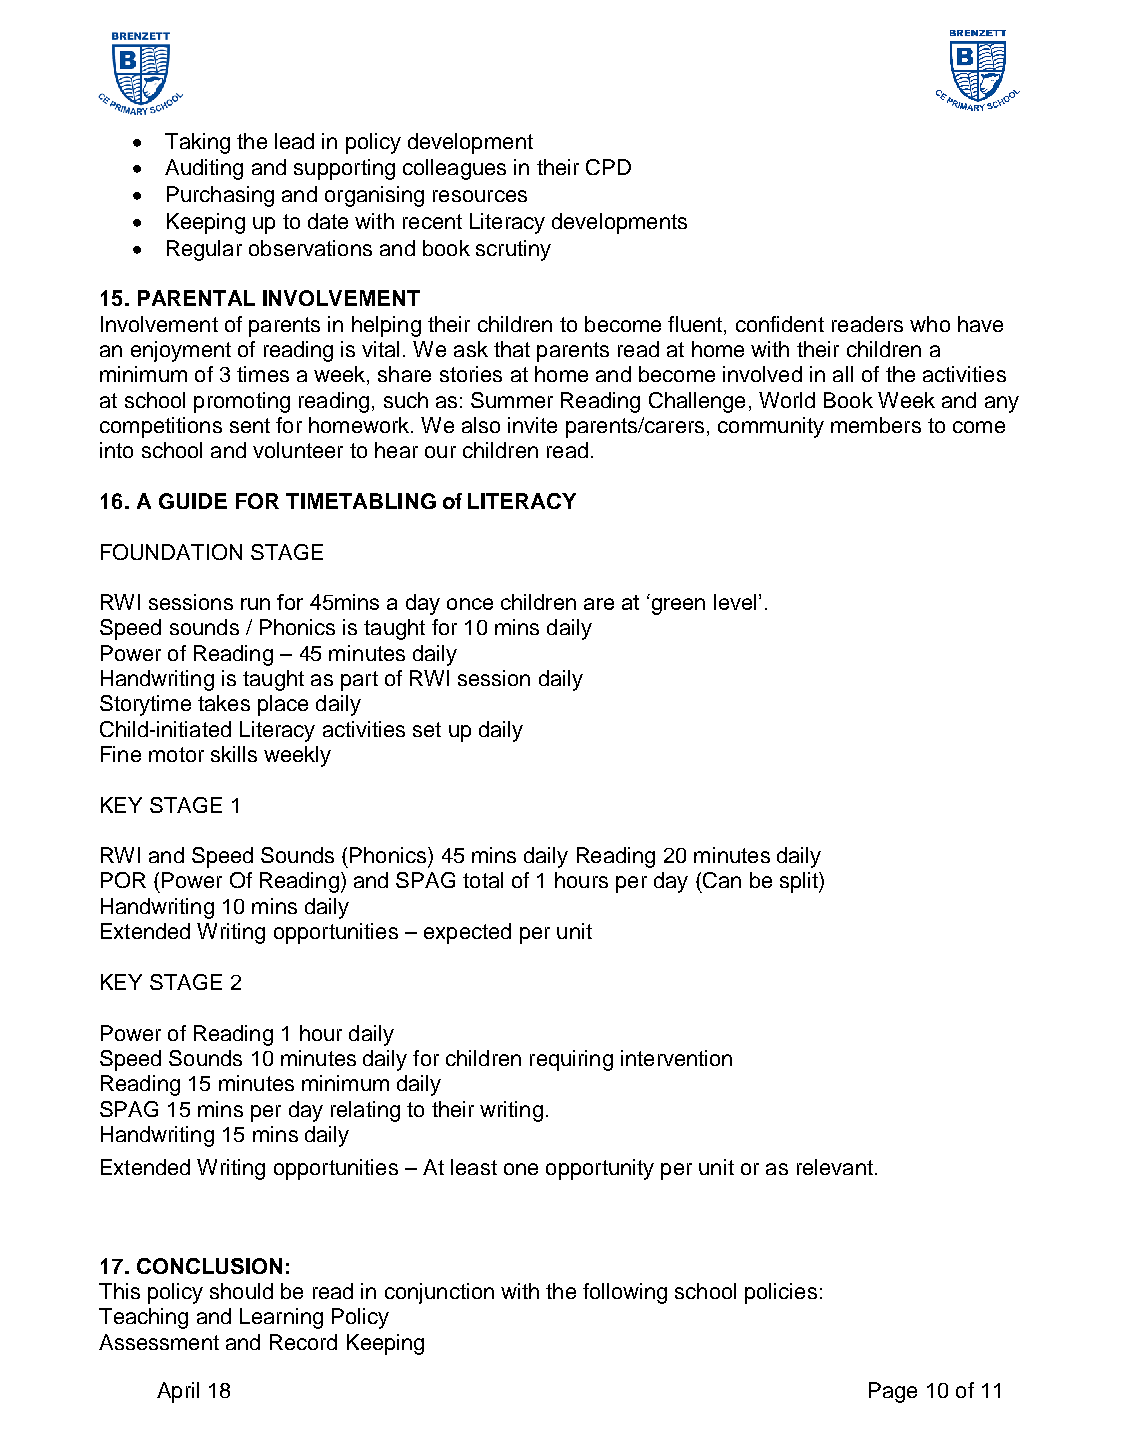  What do you see at coordinates (193, 501) in the document?
I see `GUIDE` at bounding box center [193, 501].
